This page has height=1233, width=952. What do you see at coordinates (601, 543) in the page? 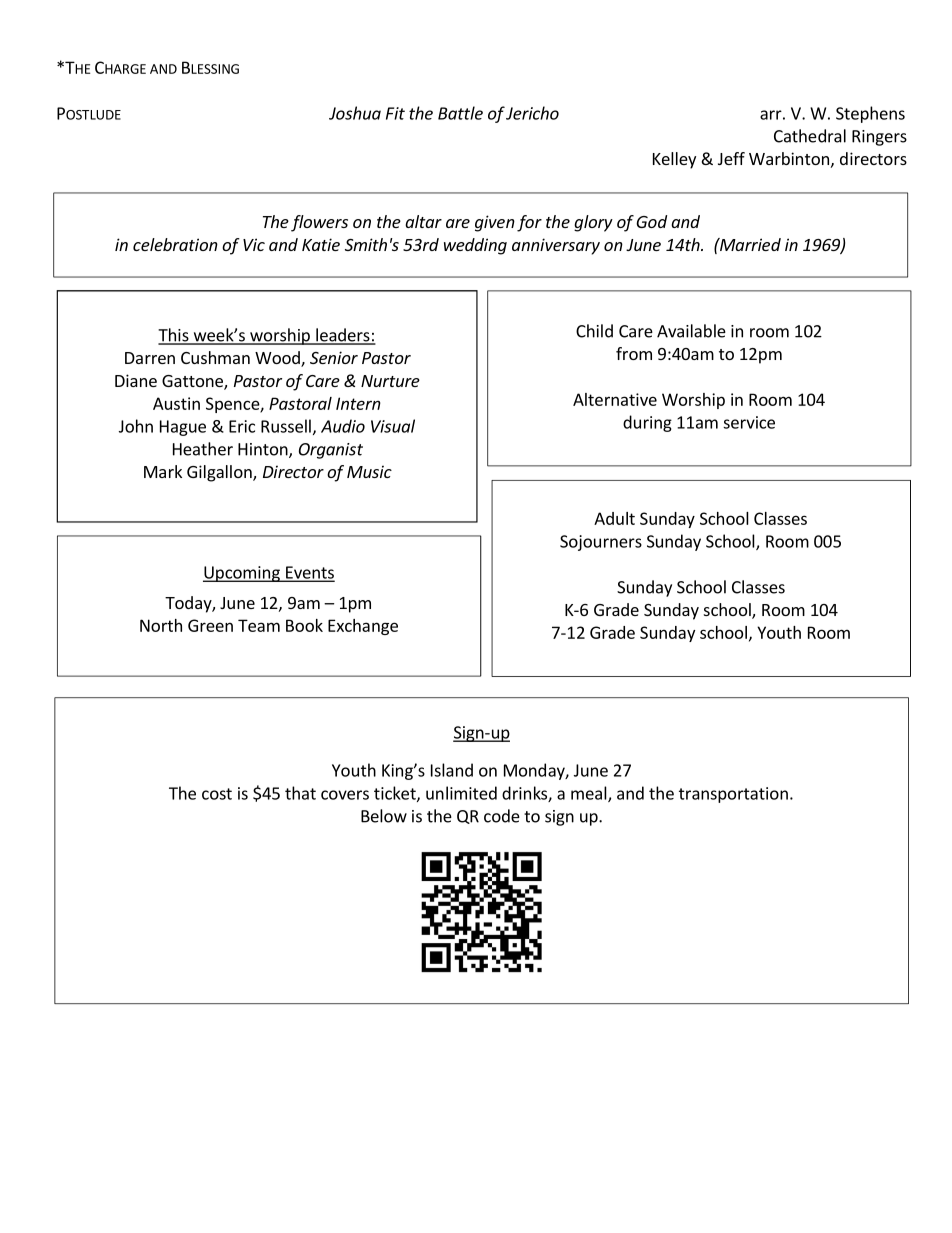
I see `Sojourners` at bounding box center [601, 543].
